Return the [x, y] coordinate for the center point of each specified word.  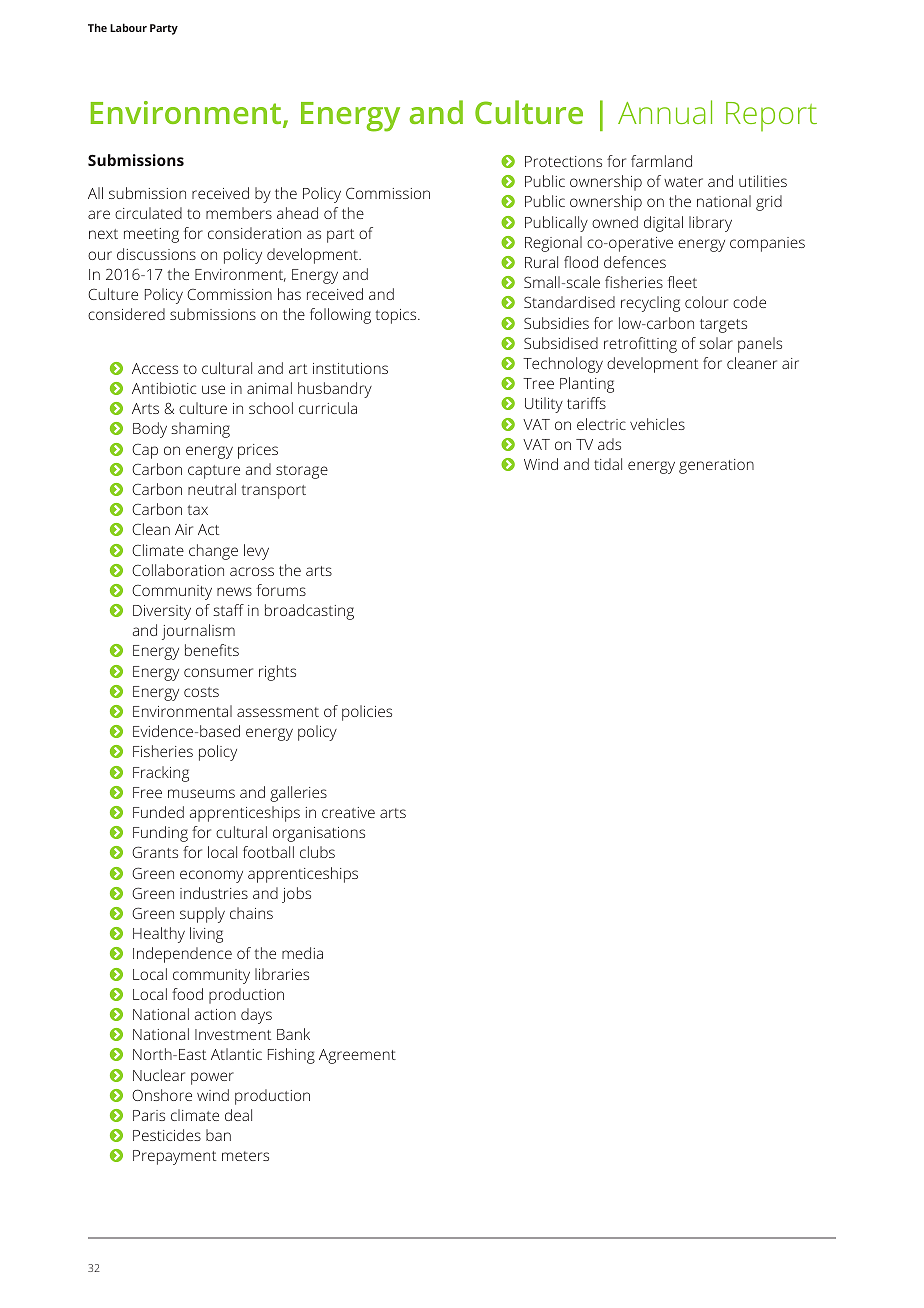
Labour [128, 27]
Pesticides [167, 1135]
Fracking [161, 774]
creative [348, 812]
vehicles [657, 424]
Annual [665, 112]
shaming [200, 430]
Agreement [357, 1056]
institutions [350, 368]
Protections [563, 161]
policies [367, 713]
